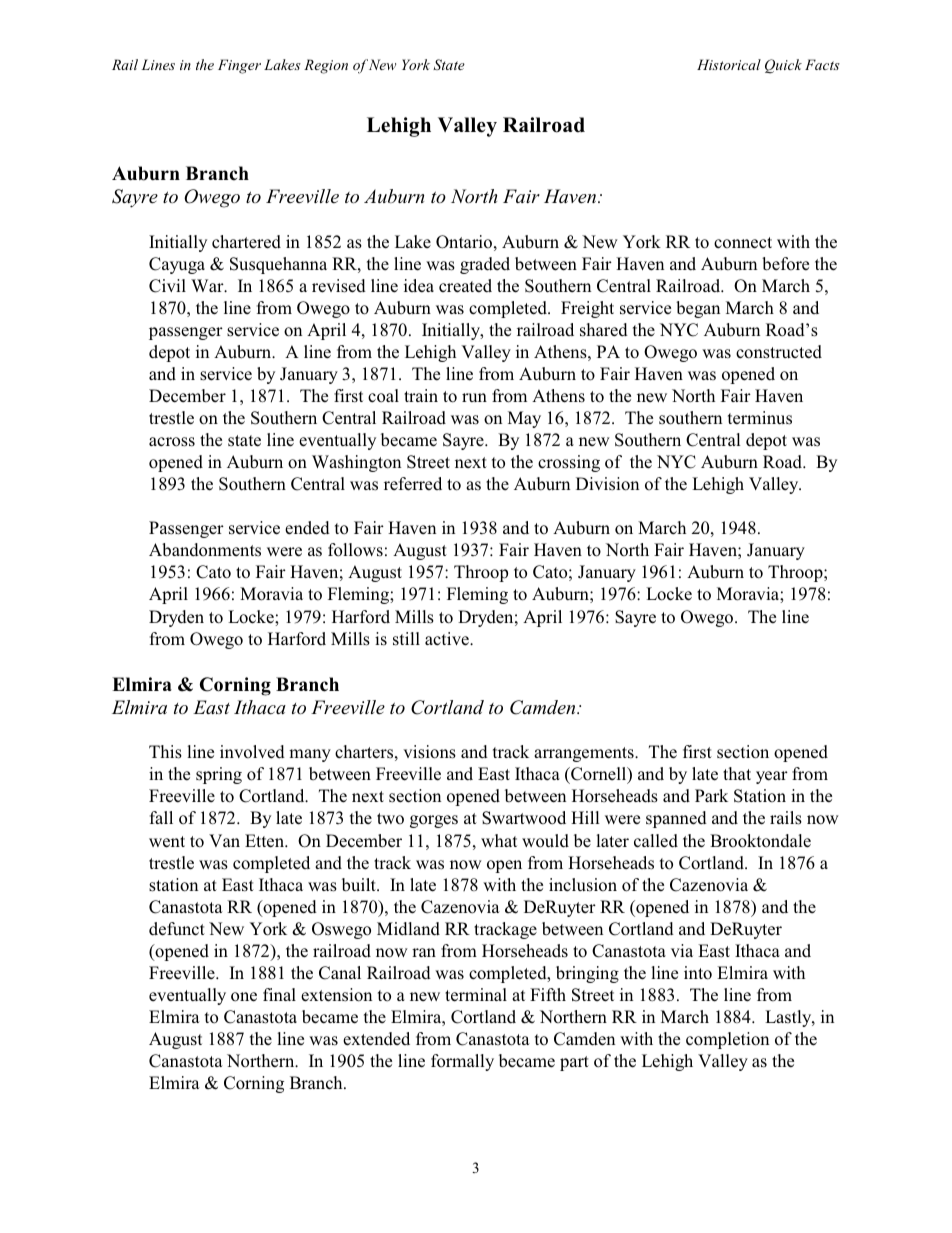 The image size is (952, 1233). Describe the element at coordinates (462, 1062) in the screenshot. I see `formally` at that location.
